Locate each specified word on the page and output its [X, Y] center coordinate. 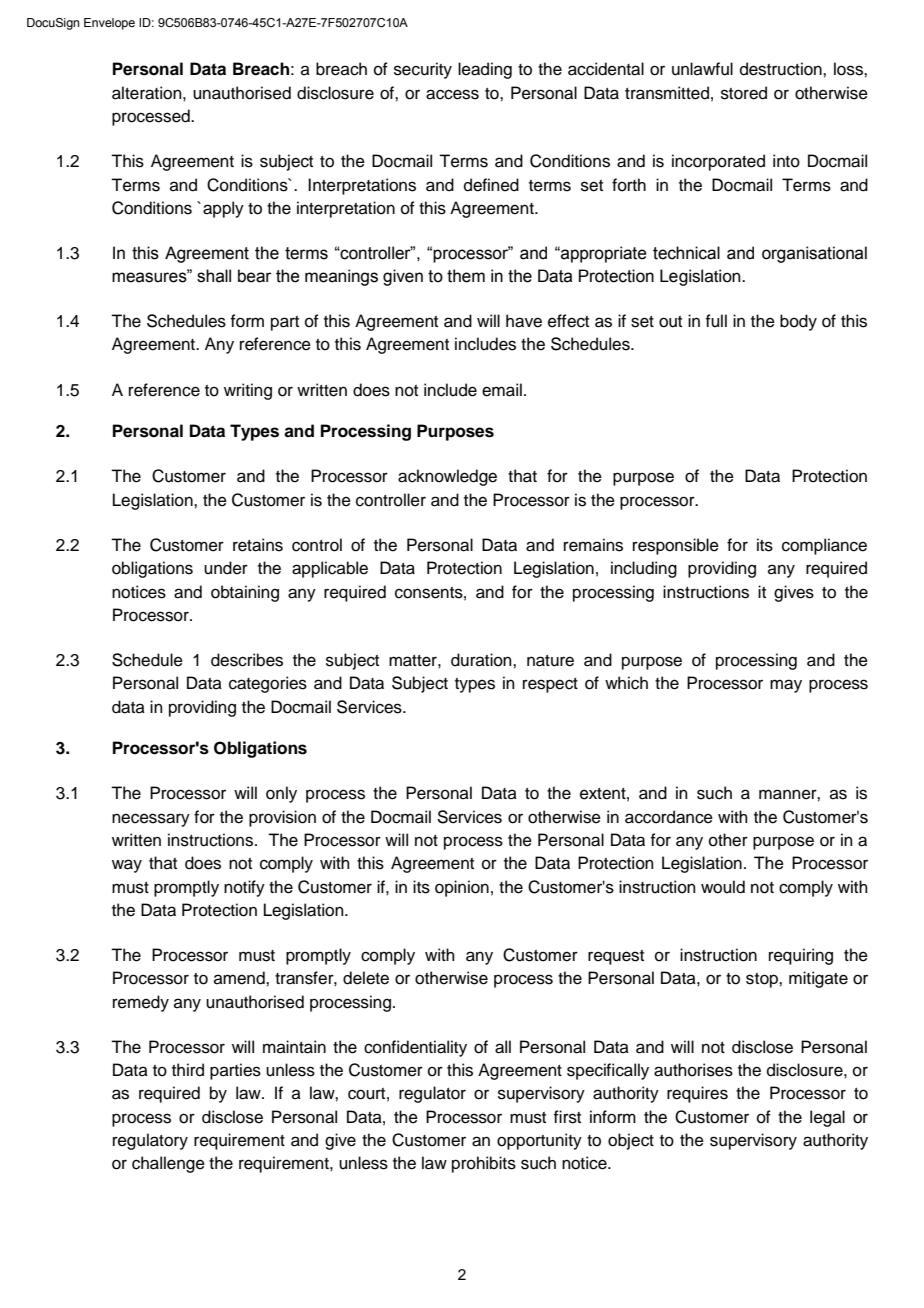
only [281, 794]
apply [223, 209]
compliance [824, 546]
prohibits [484, 1164]
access [452, 94]
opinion [462, 888]
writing [248, 391]
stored [744, 93]
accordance [669, 817]
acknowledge [447, 477]
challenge [168, 1164]
